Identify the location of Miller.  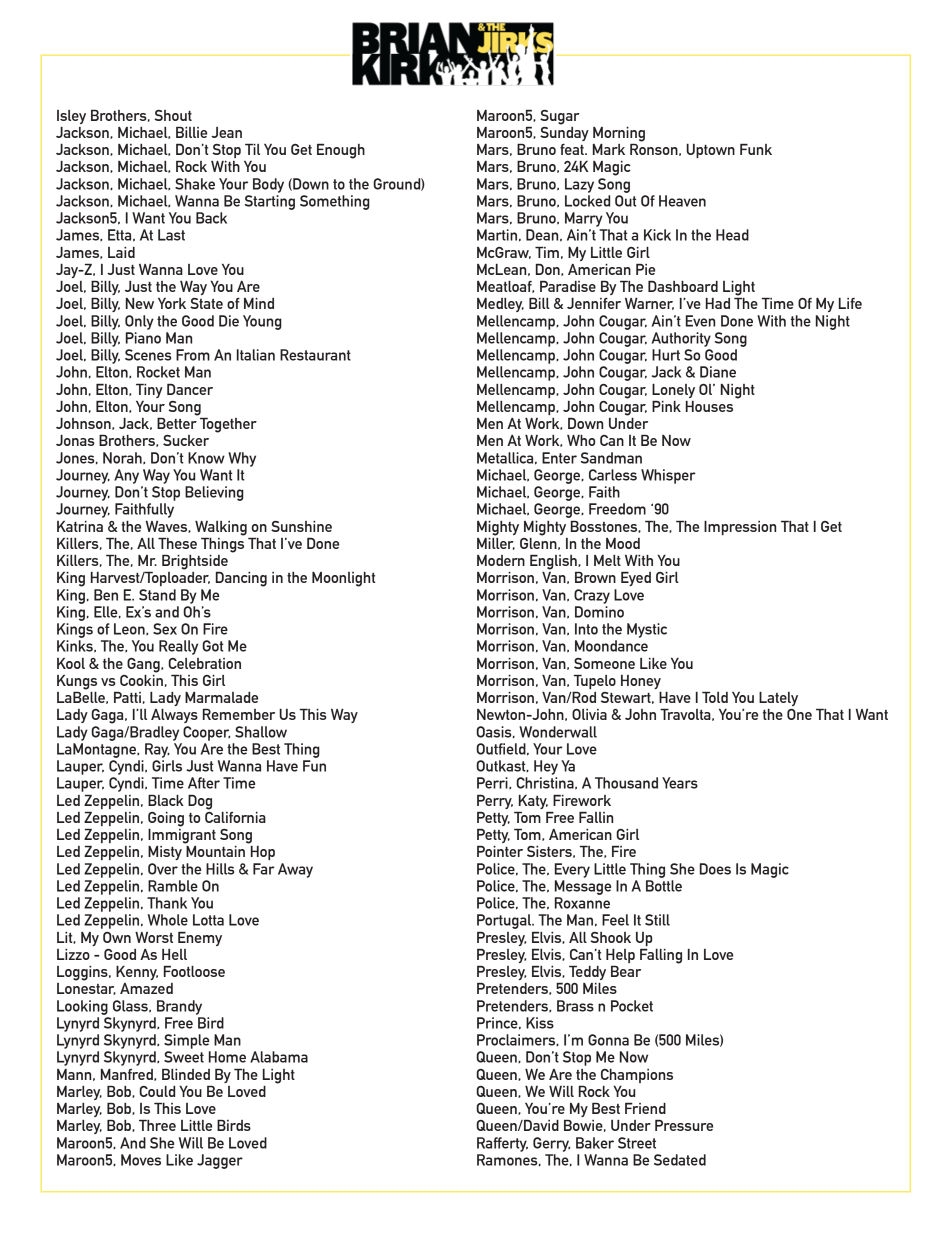
(496, 542).
